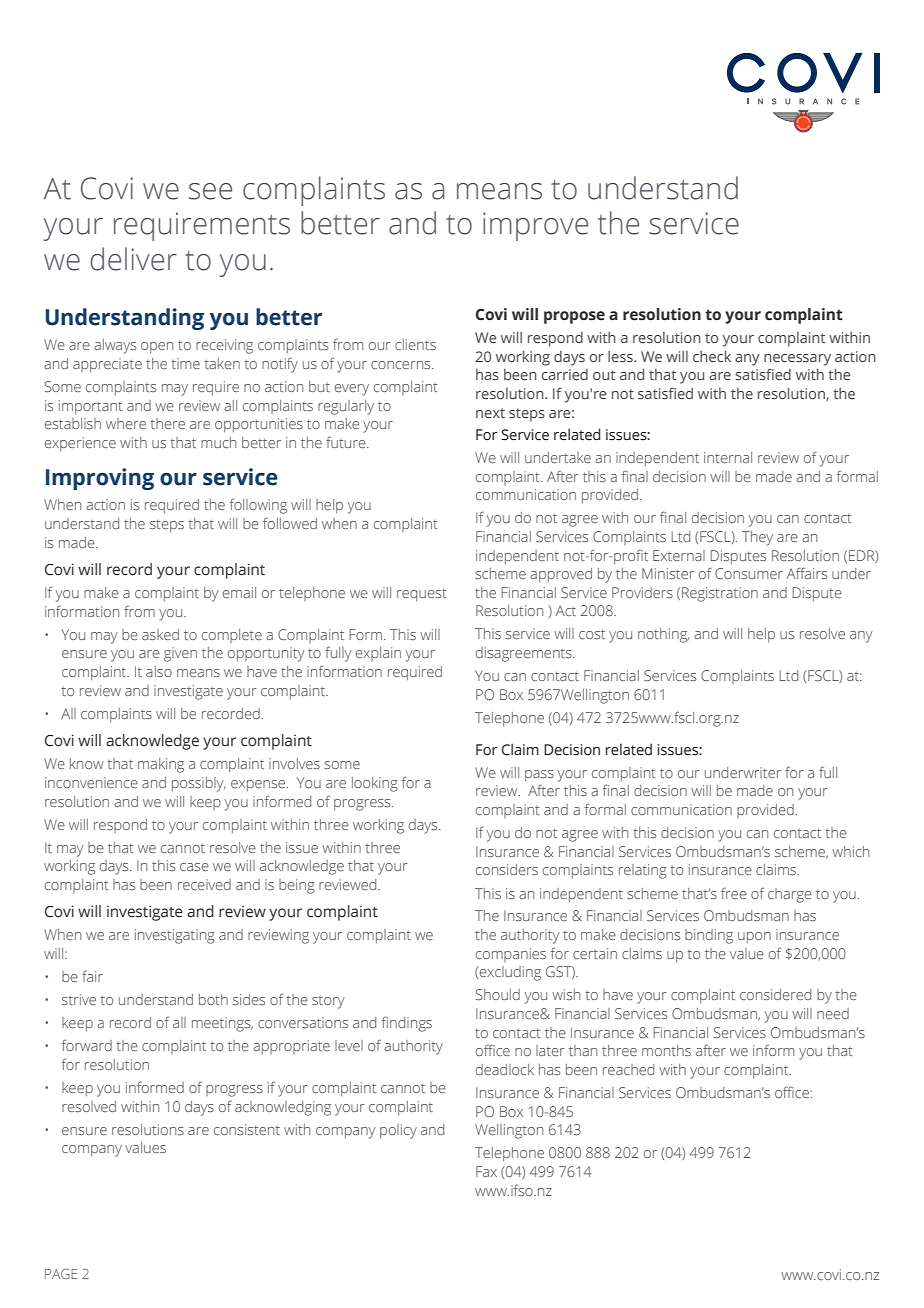 This document has height=1308, width=924. Describe the element at coordinates (712, 356) in the document. I see `check` at that location.
